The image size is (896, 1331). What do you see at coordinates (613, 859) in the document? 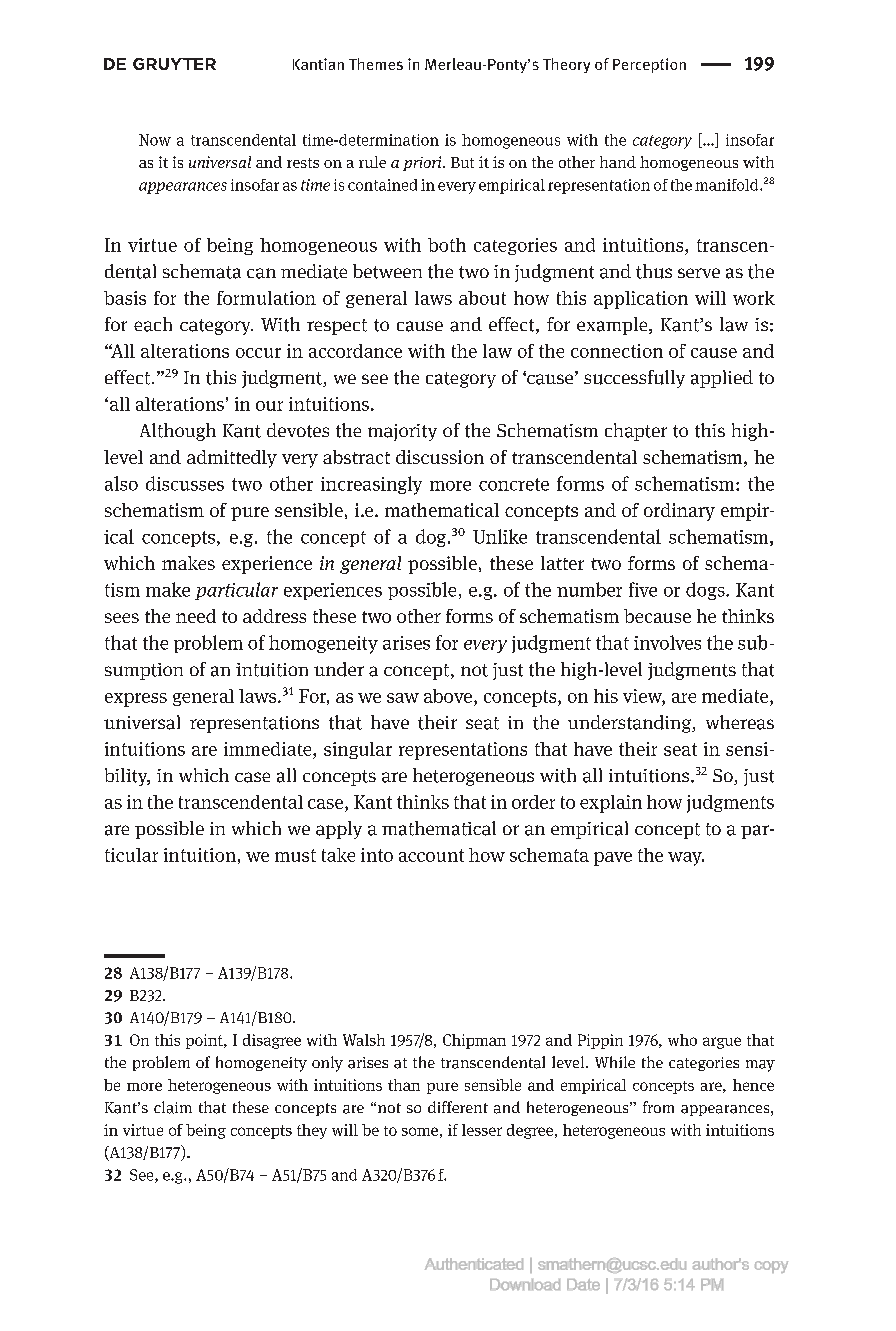
I see `pave` at bounding box center [613, 859].
